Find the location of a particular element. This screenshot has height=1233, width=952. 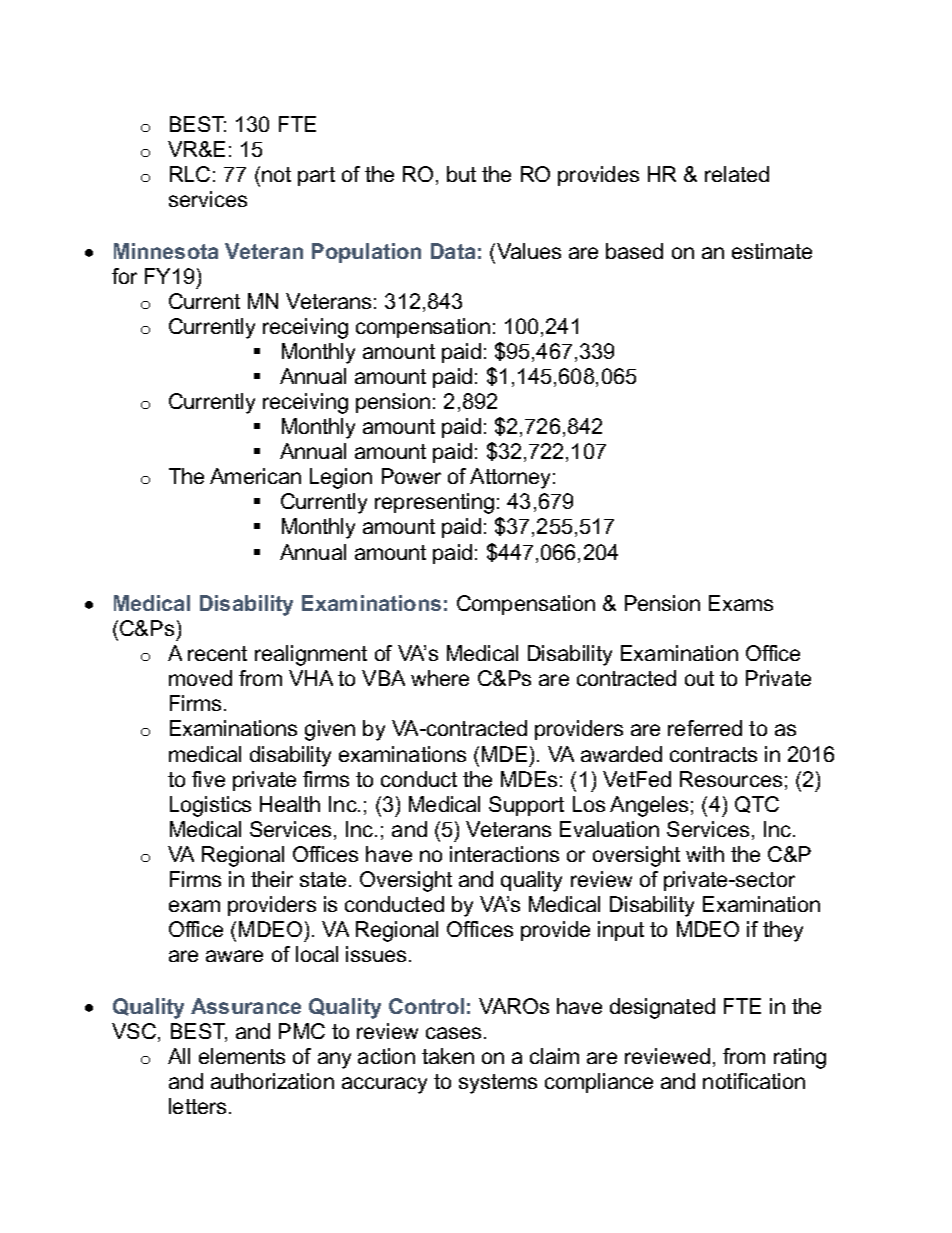

out is located at coordinates (699, 678).
